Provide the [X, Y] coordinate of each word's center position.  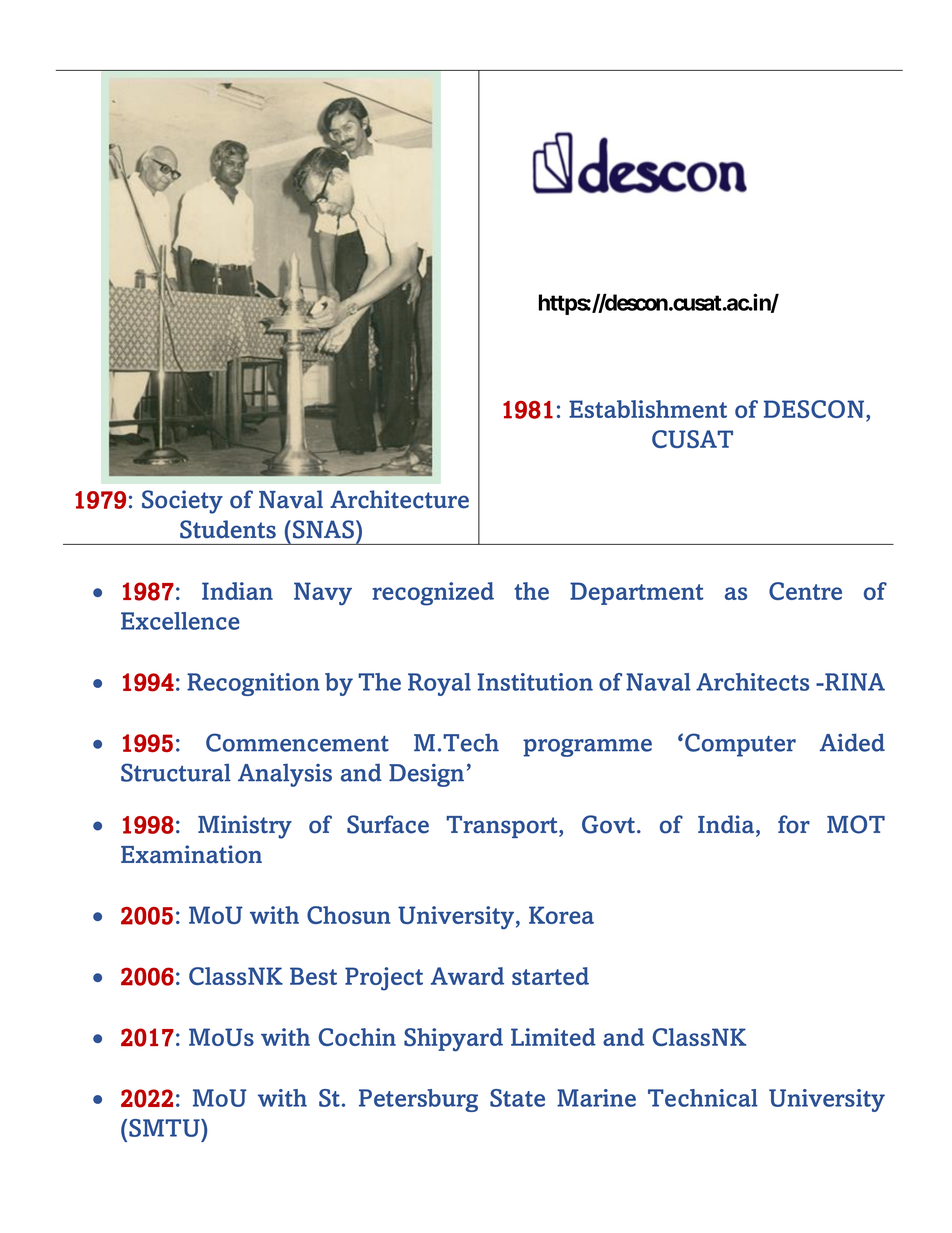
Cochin [357, 1037]
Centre [805, 591]
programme [587, 748]
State [517, 1098]
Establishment [648, 409]
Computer [740, 745]
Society [182, 502]
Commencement [297, 742]
